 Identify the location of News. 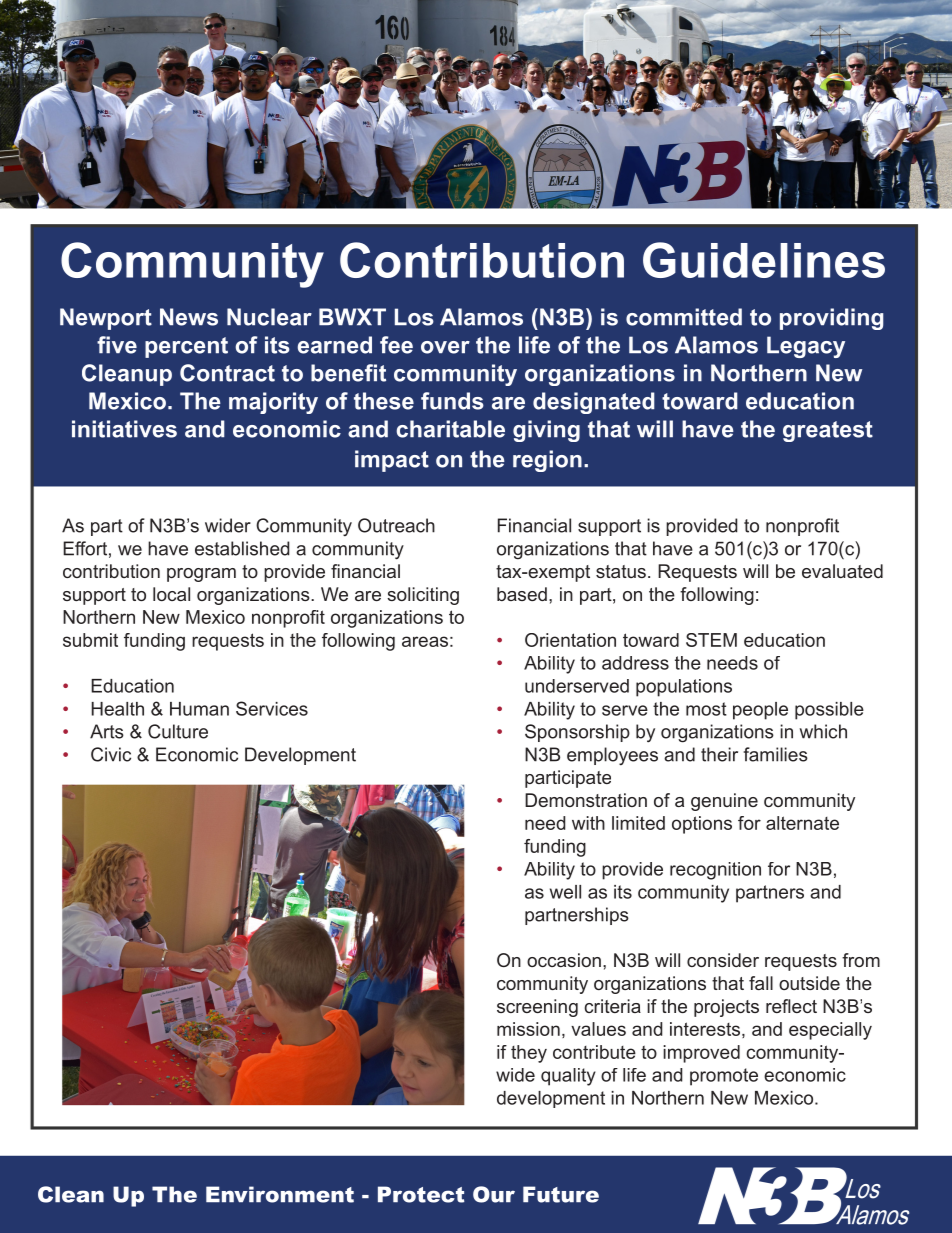
(189, 317).
